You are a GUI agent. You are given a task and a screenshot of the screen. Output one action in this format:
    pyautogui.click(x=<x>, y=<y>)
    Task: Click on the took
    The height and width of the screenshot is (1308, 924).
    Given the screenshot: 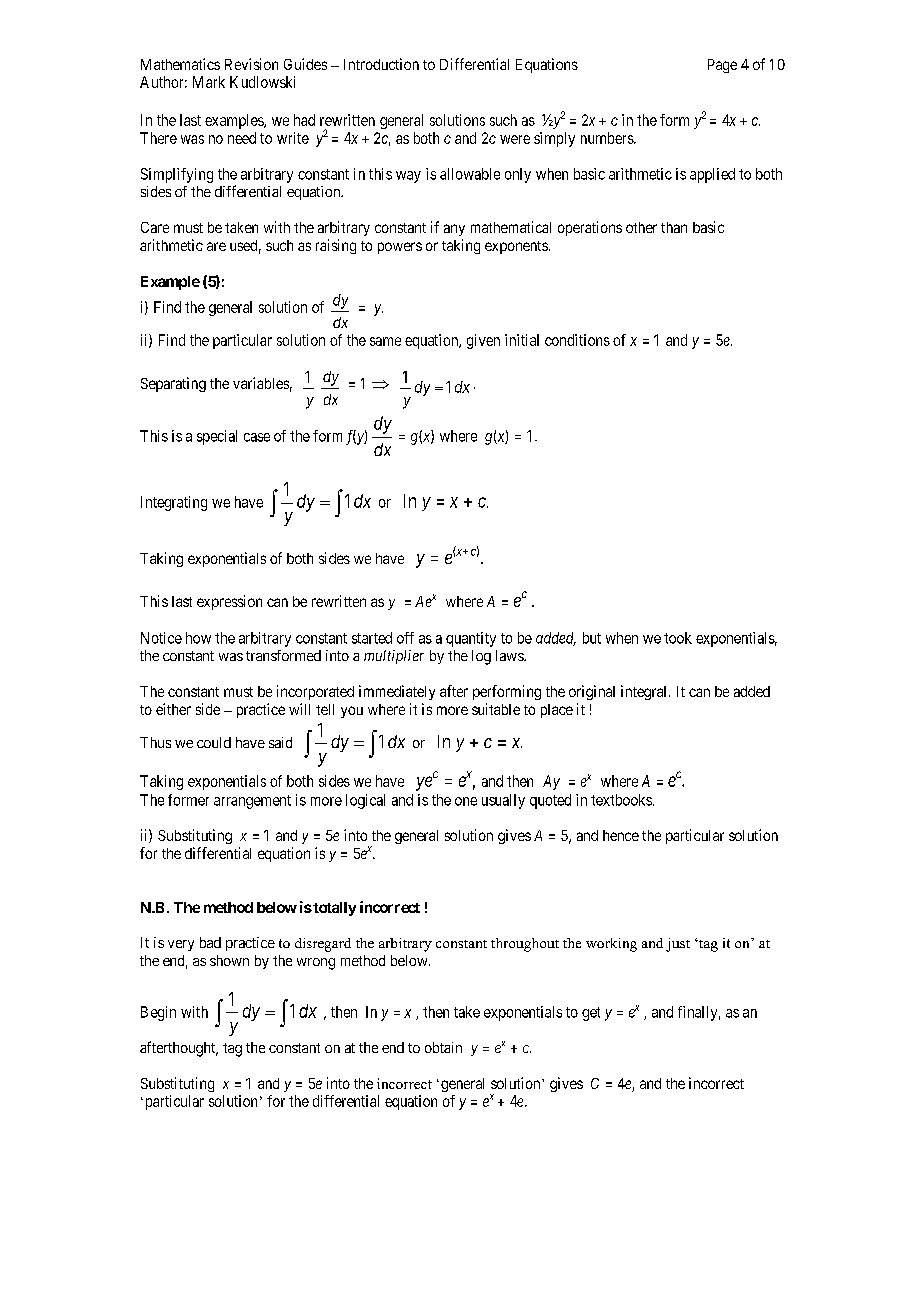 What is the action you would take?
    pyautogui.click(x=678, y=638)
